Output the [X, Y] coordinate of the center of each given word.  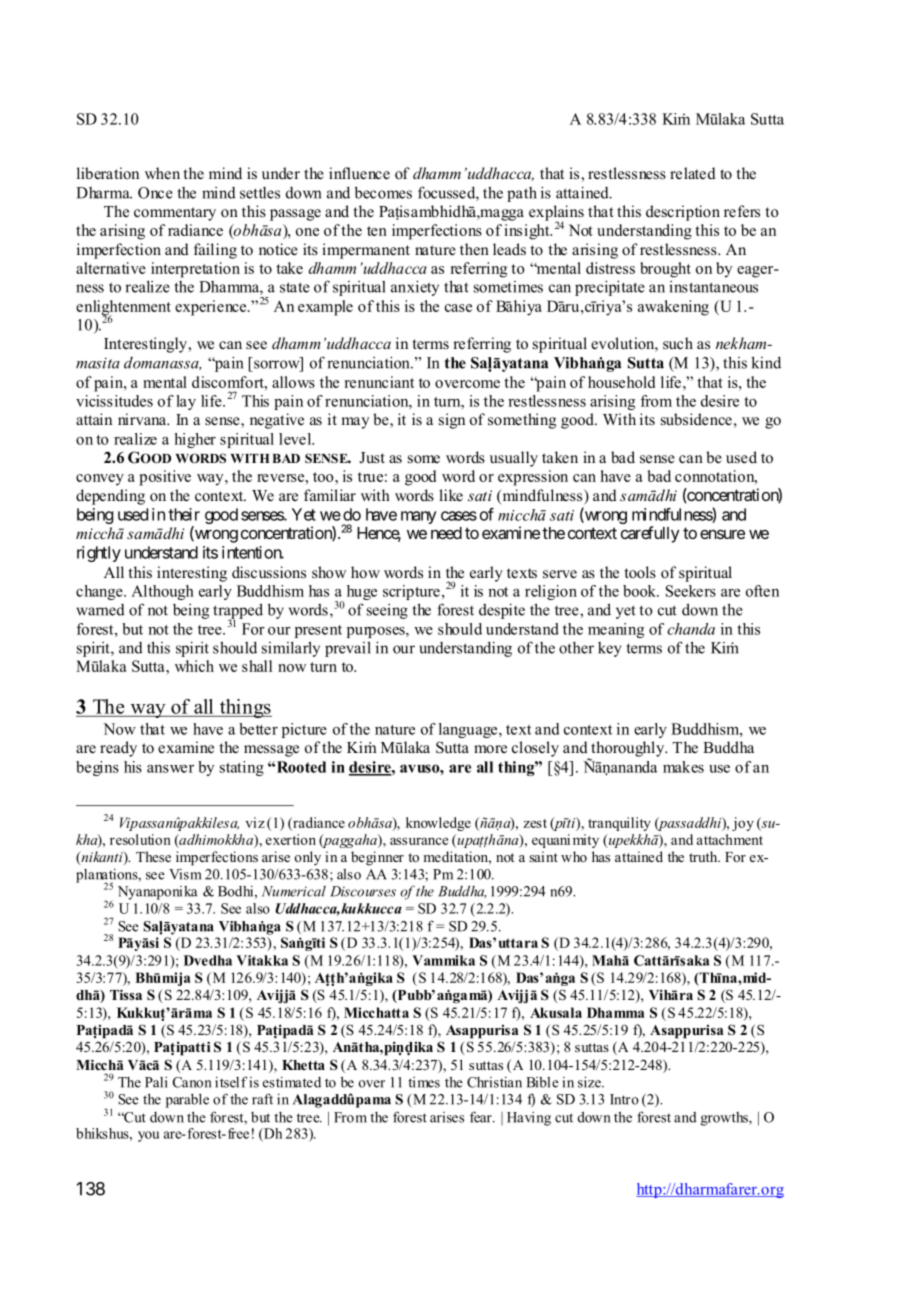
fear [482, 1117]
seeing [387, 611]
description [683, 213]
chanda [691, 629]
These [153, 856]
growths [725, 1119]
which [194, 666]
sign [452, 421]
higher [195, 440]
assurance [419, 841]
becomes [383, 192]
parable [187, 1100]
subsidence [696, 419]
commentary [175, 214]
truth [704, 856]
